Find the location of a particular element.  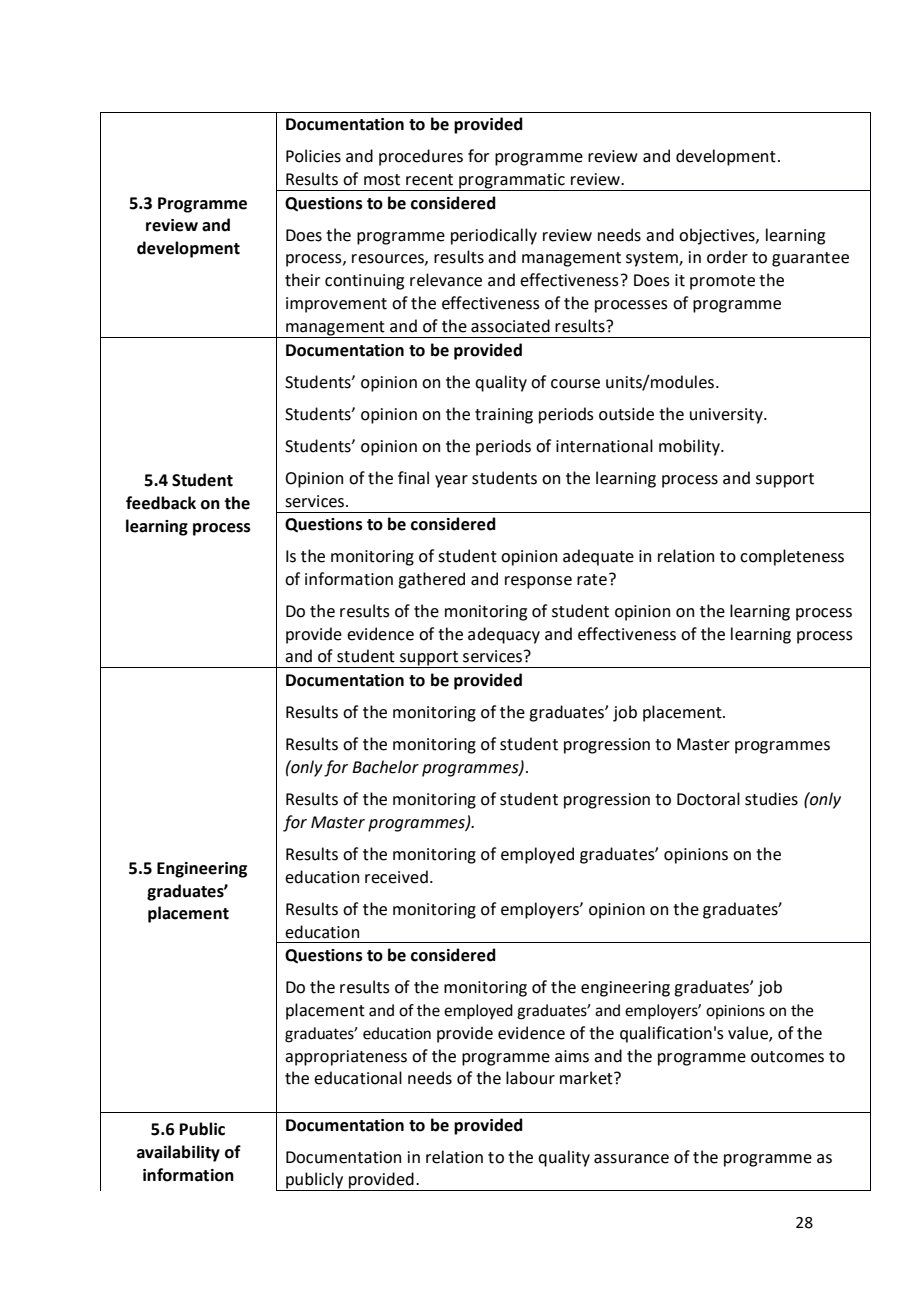

availability is located at coordinates (178, 1153).
